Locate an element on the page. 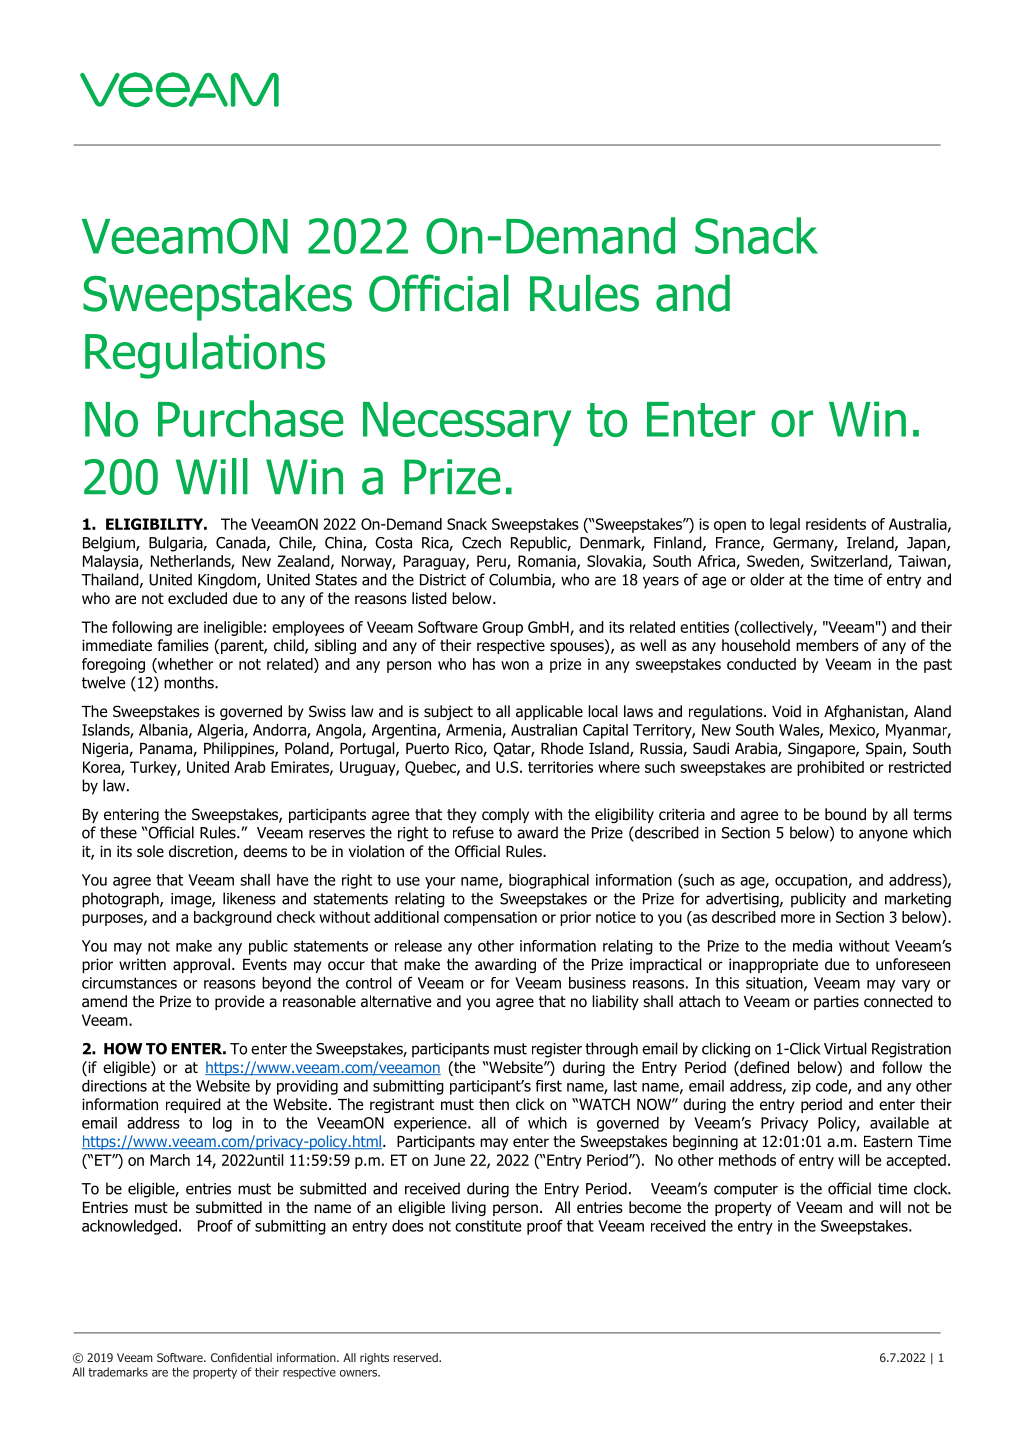 The image size is (1015, 1436). Necessary is located at coordinates (467, 424).
